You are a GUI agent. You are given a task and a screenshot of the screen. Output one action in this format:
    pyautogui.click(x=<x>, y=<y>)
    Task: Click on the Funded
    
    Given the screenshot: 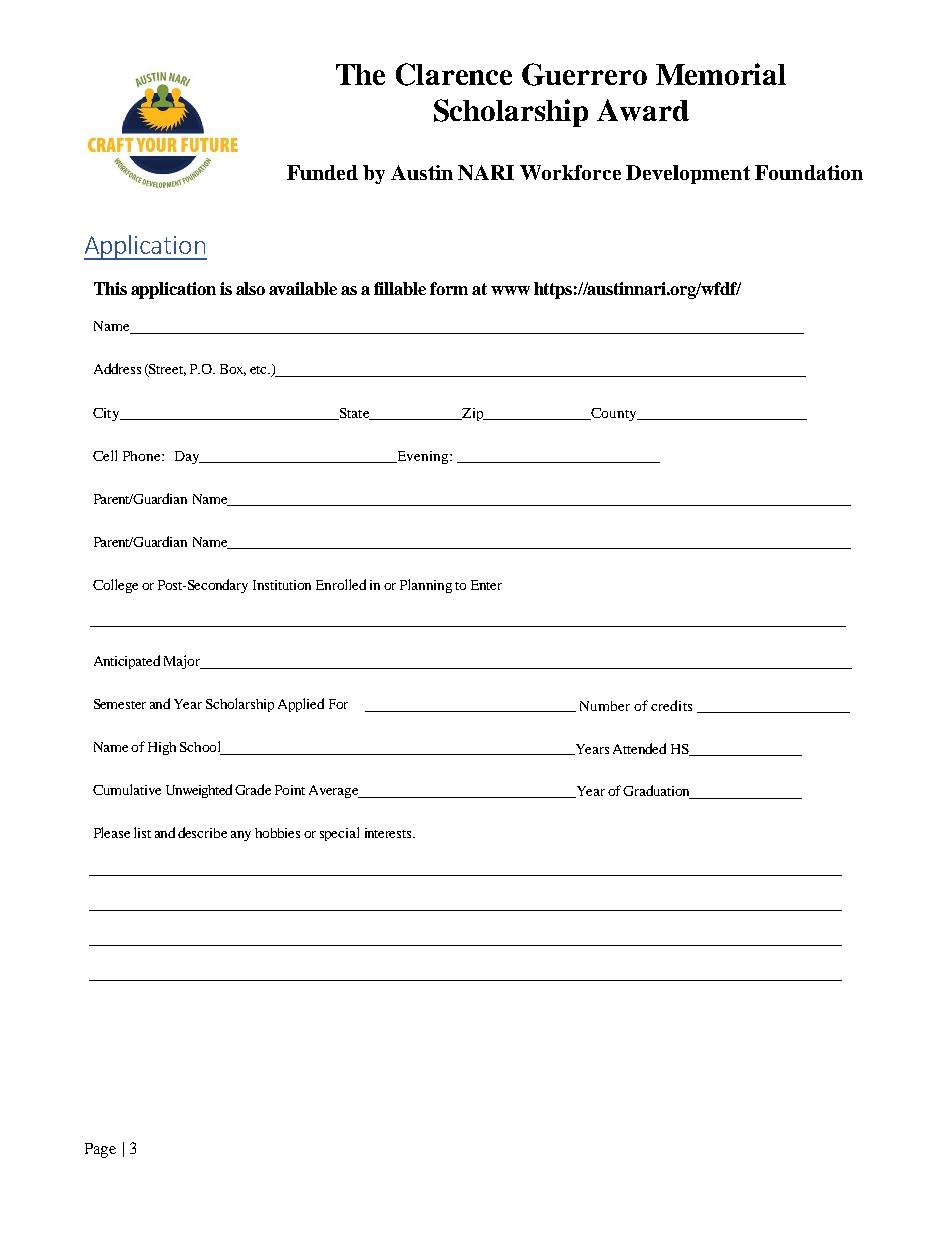 What is the action you would take?
    pyautogui.click(x=322, y=172)
